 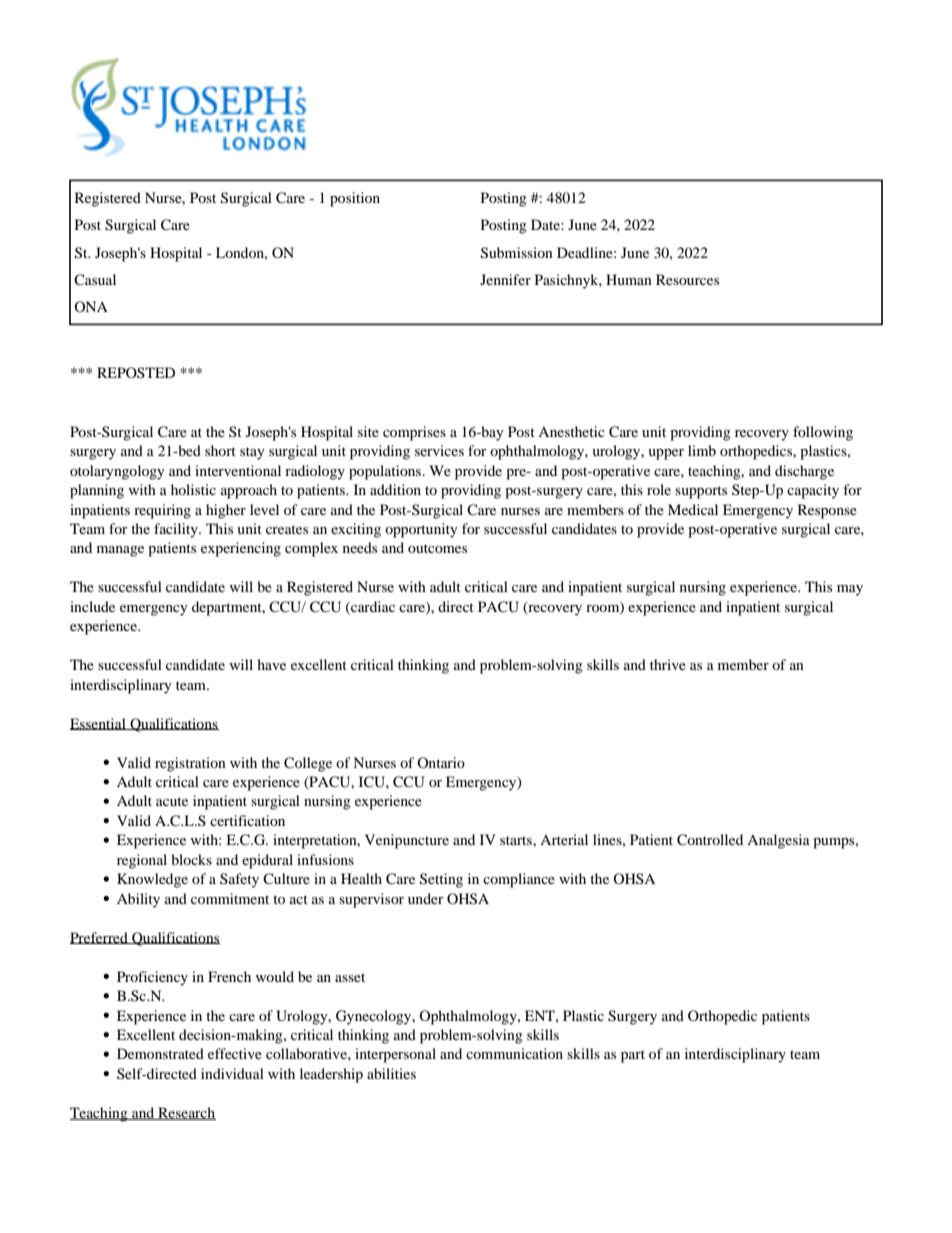 What do you see at coordinates (138, 900) in the screenshot?
I see `Ability` at bounding box center [138, 900].
